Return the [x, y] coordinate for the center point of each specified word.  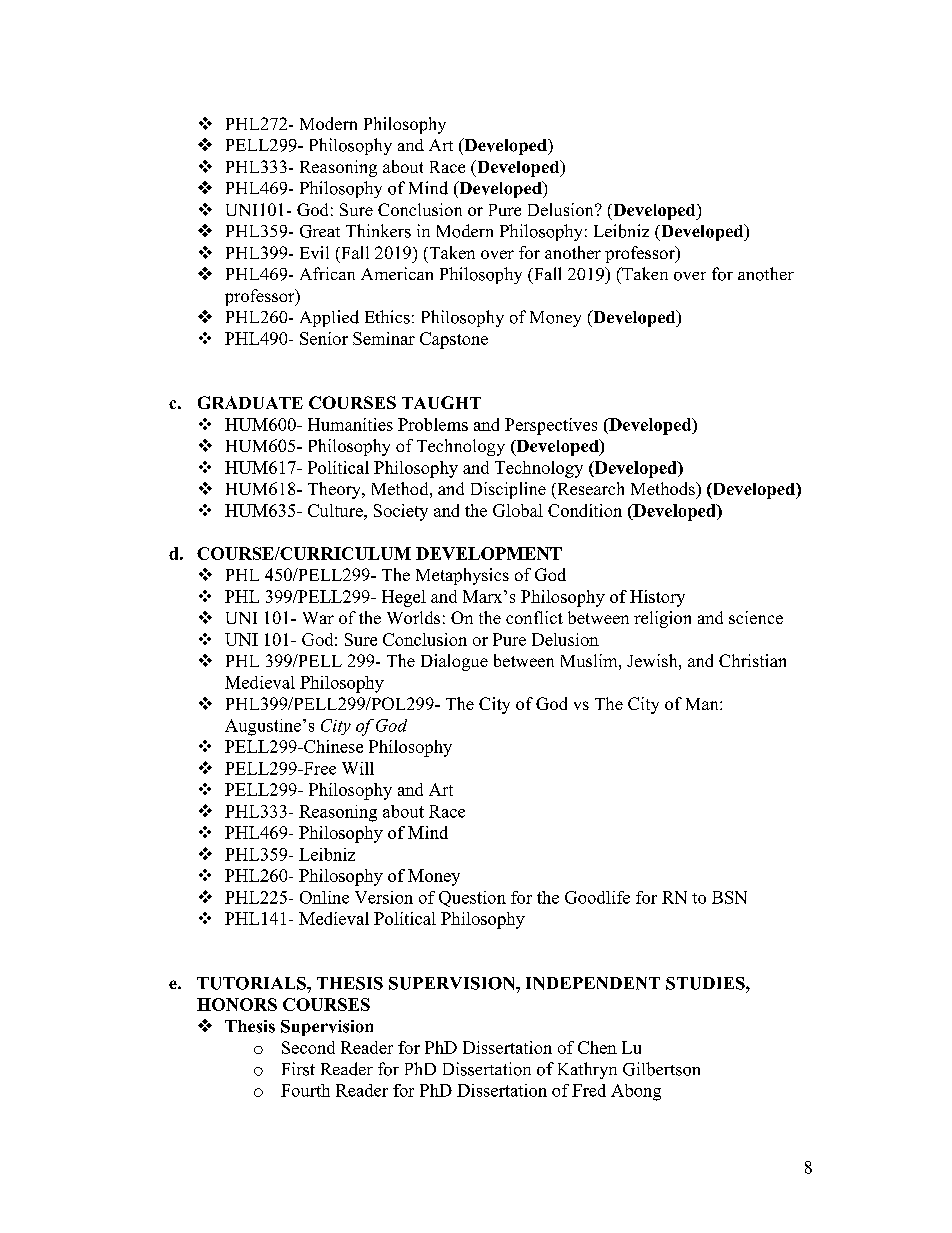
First [298, 1069]
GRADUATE [250, 402]
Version [384, 897]
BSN [729, 897]
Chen [597, 1047]
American [397, 273]
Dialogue [454, 662]
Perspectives [551, 426]
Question [472, 899]
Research [589, 488]
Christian [752, 660]
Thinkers [378, 231]
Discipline [508, 490]
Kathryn [587, 1070]
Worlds [413, 617]
